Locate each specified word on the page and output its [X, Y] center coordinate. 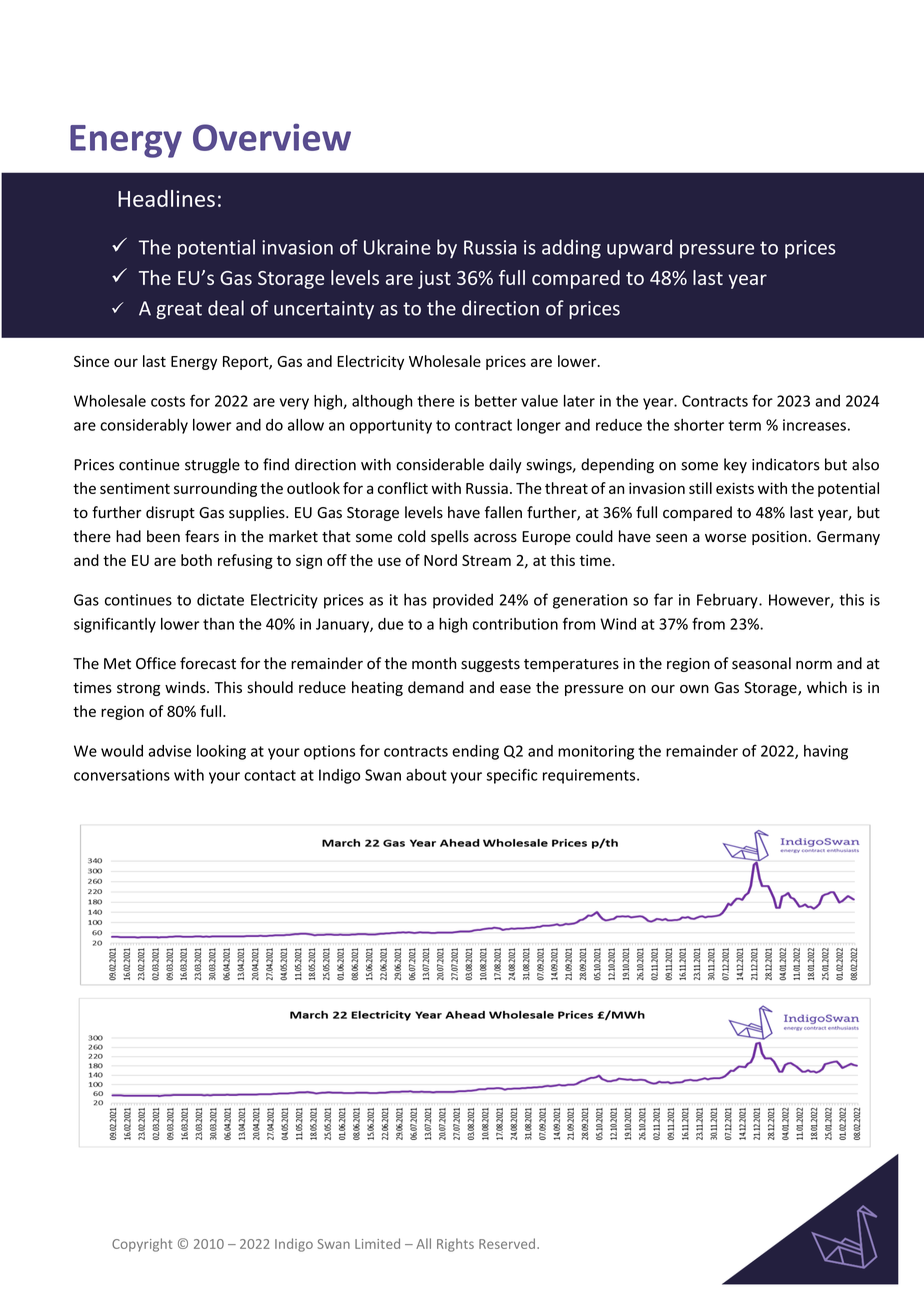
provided [463, 601]
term [744, 425]
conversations [122, 775]
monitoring [596, 752]
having [826, 752]
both [196, 560]
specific [511, 776]
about [426, 775]
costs [168, 401]
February [728, 601]
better [496, 401]
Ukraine [397, 247]
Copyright [142, 1245]
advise [169, 751]
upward [639, 249]
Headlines [166, 198]
